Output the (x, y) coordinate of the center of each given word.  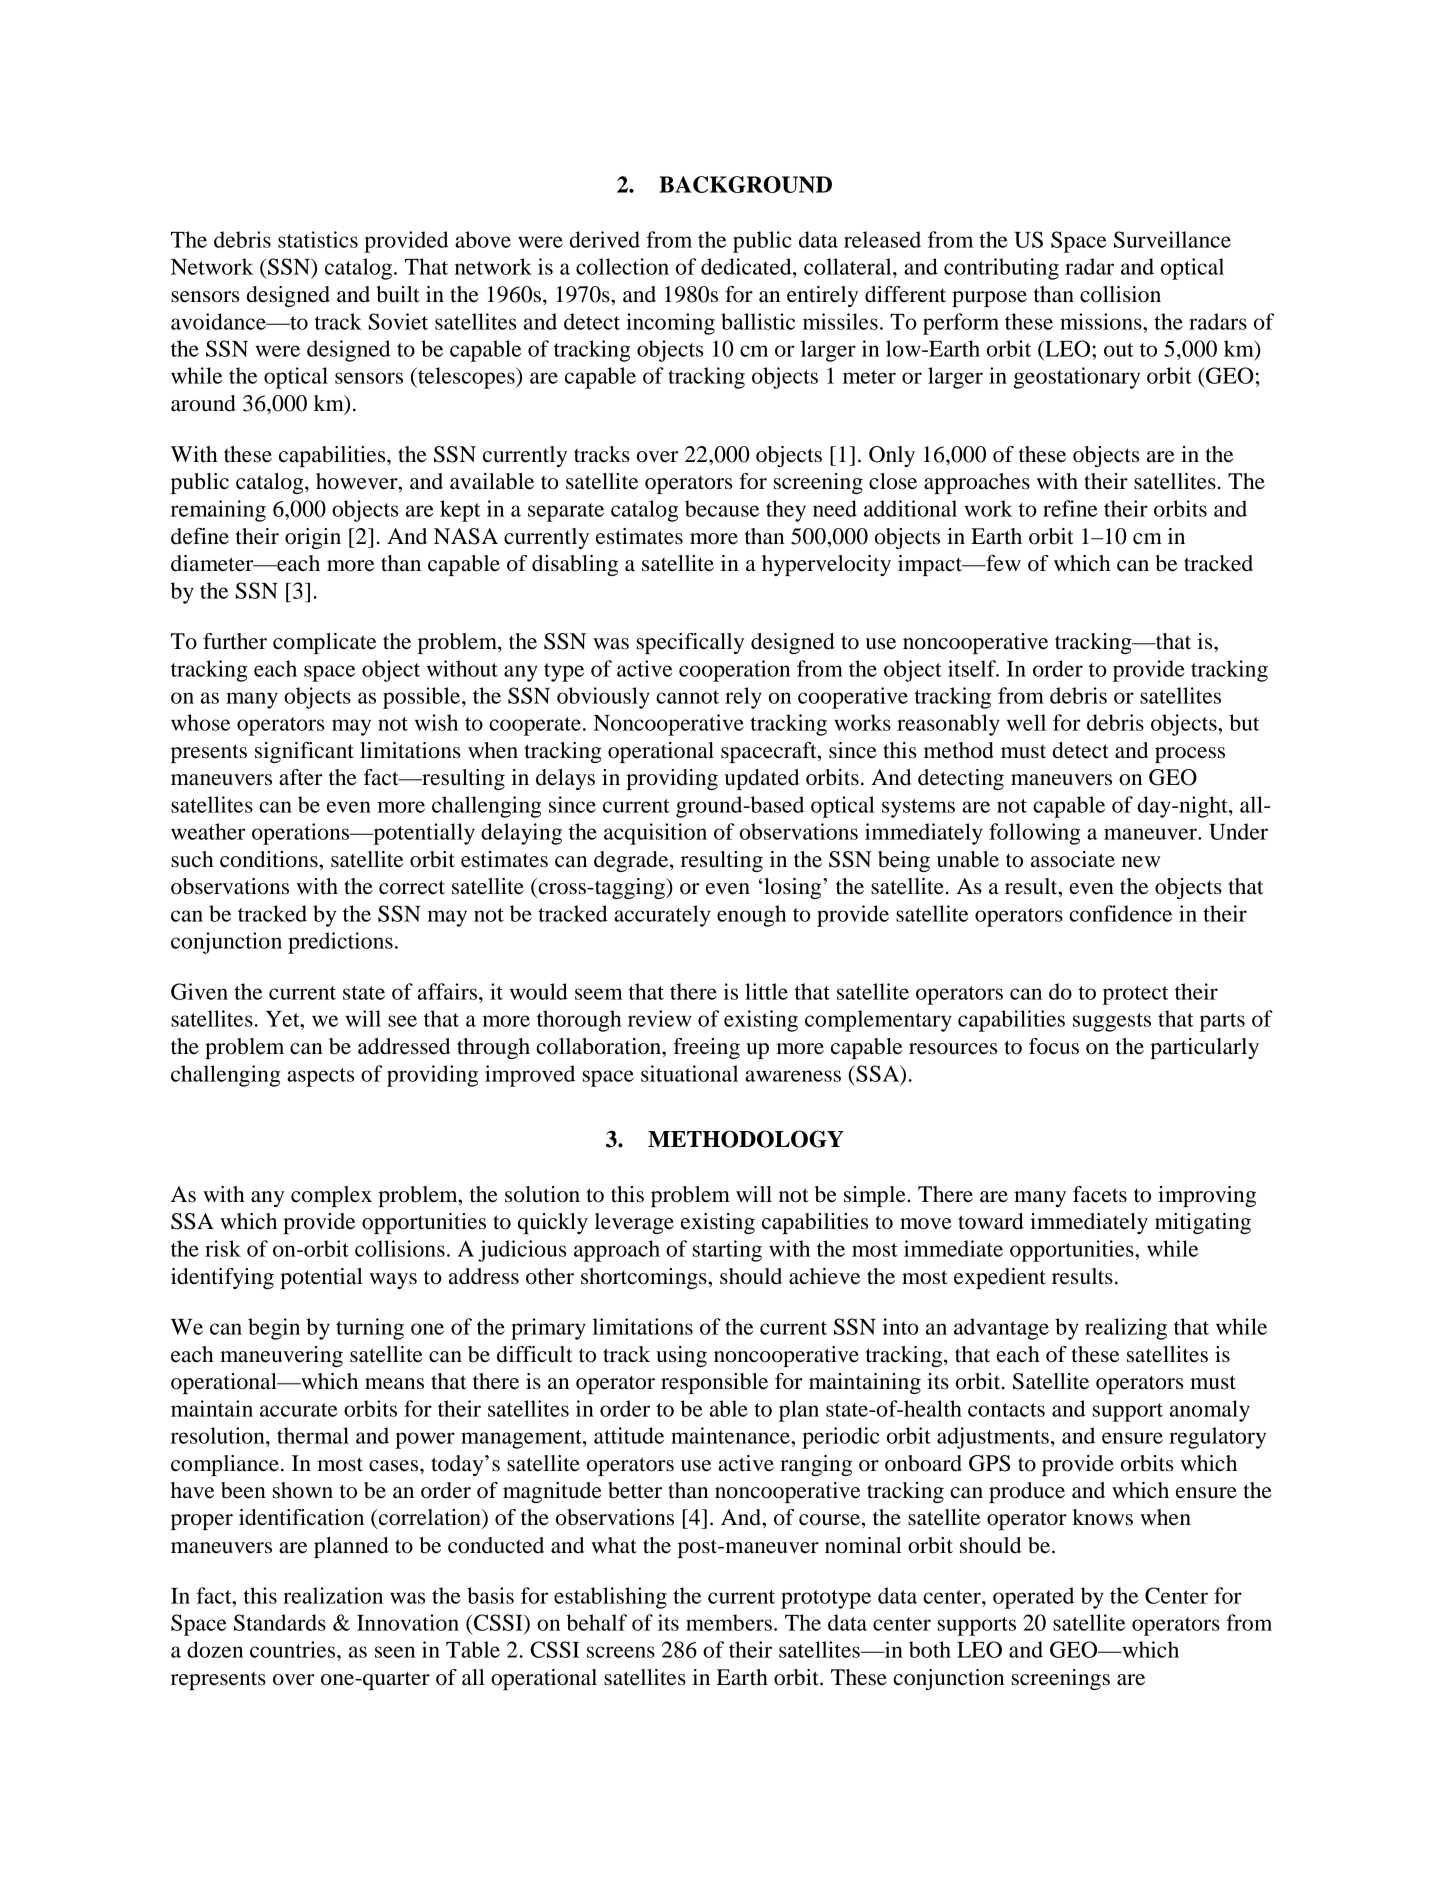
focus (1054, 1046)
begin (274, 1329)
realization (333, 1595)
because (722, 508)
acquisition (655, 834)
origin (313, 538)
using (681, 1356)
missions (1102, 321)
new (1141, 862)
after (301, 777)
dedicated (747, 266)
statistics (318, 239)
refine (1070, 508)
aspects (321, 1077)
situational (689, 1073)
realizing (1126, 1329)
